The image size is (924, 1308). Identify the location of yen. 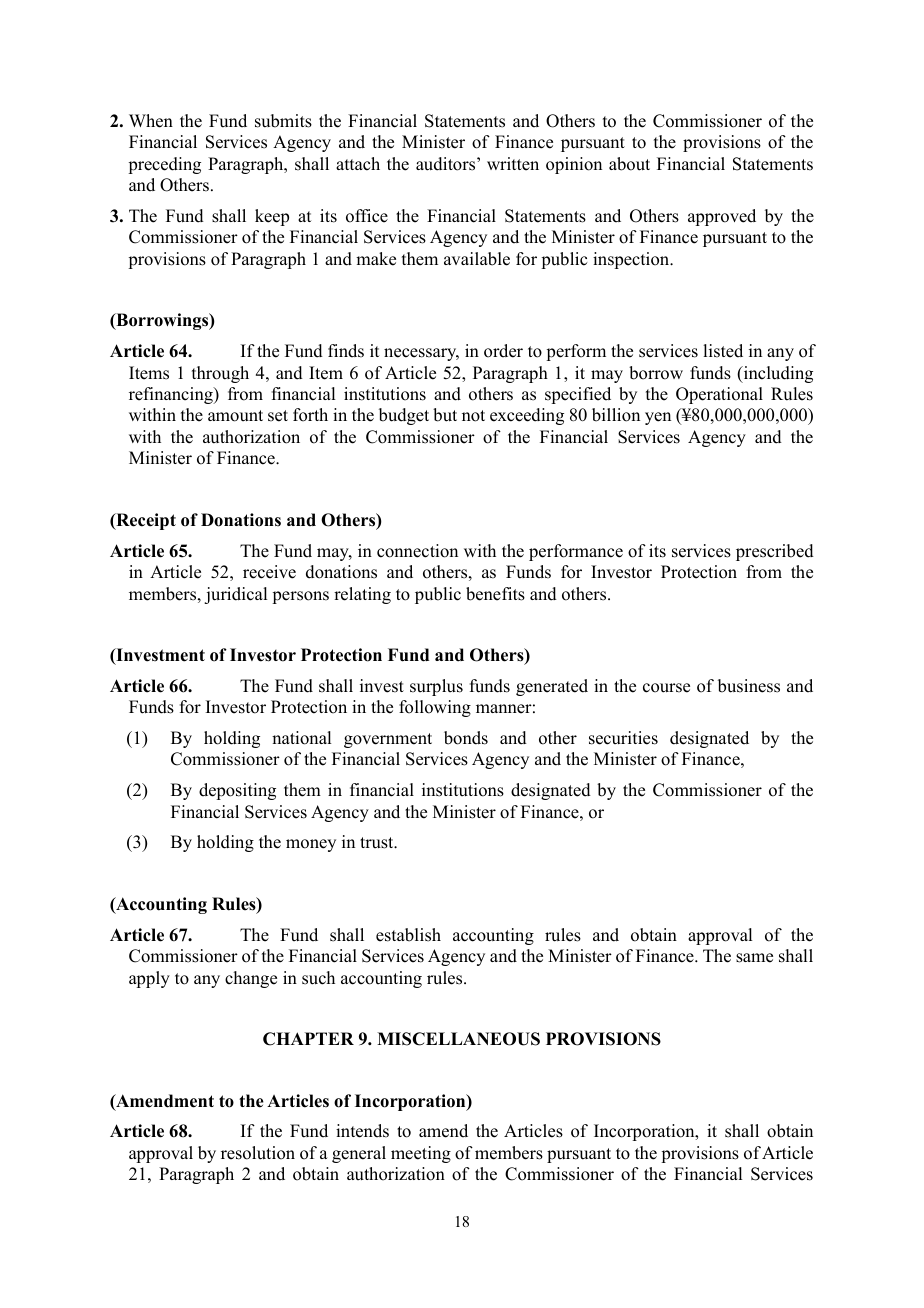
(658, 418).
